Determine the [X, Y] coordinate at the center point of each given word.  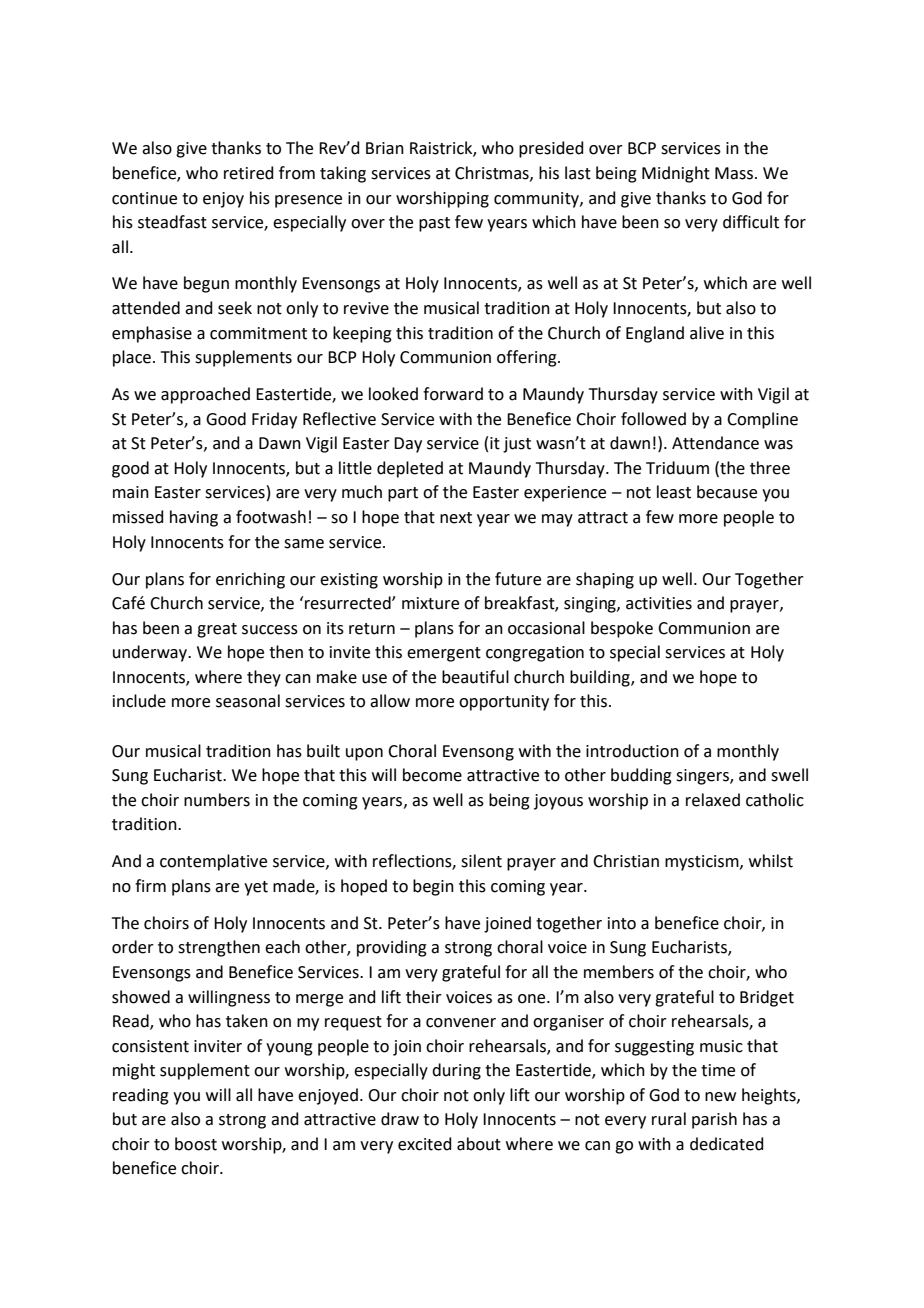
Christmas [493, 173]
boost [196, 1144]
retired [249, 173]
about [479, 1144]
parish [714, 1120]
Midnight [676, 174]
